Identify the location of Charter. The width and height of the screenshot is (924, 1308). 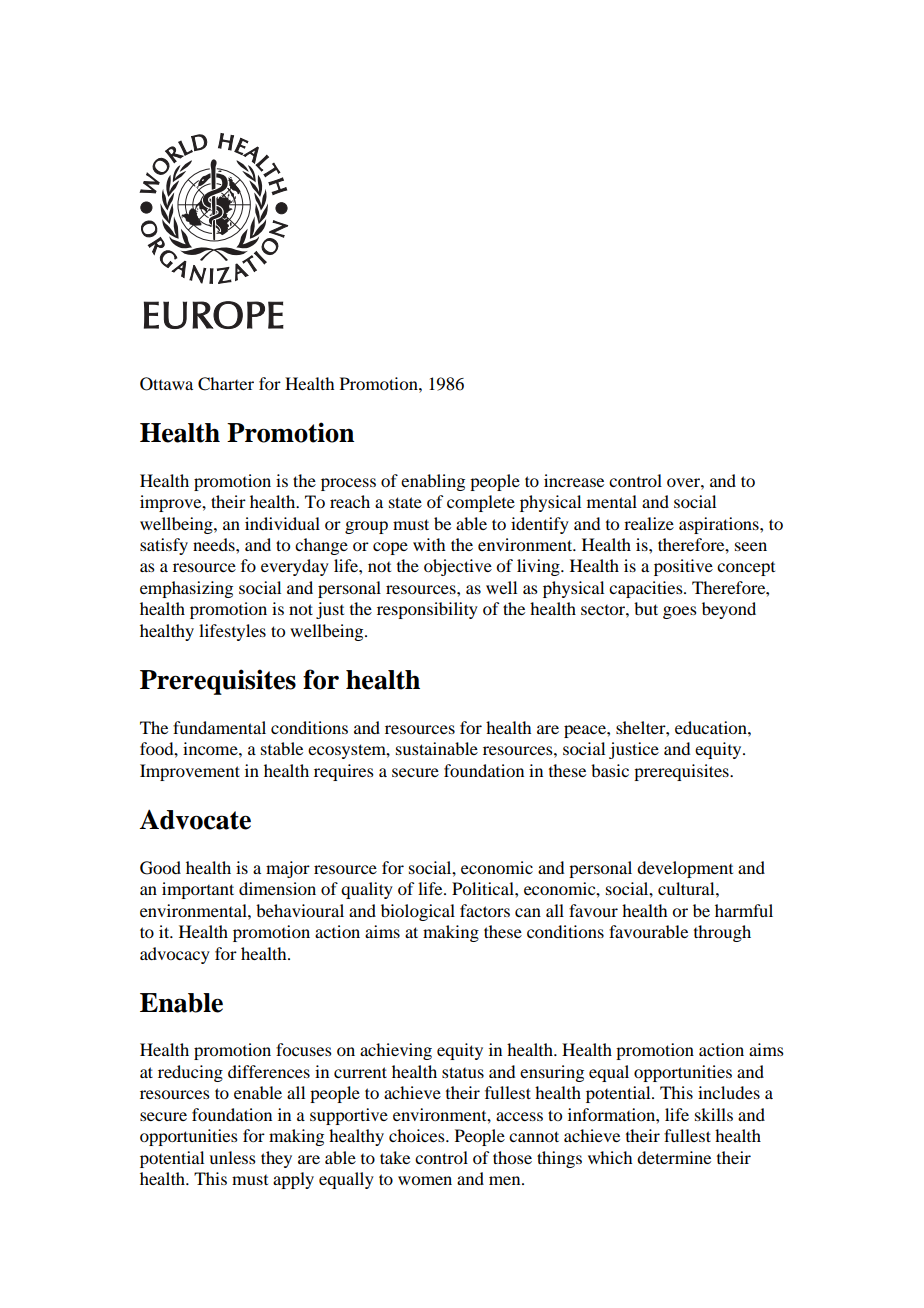
(226, 384).
